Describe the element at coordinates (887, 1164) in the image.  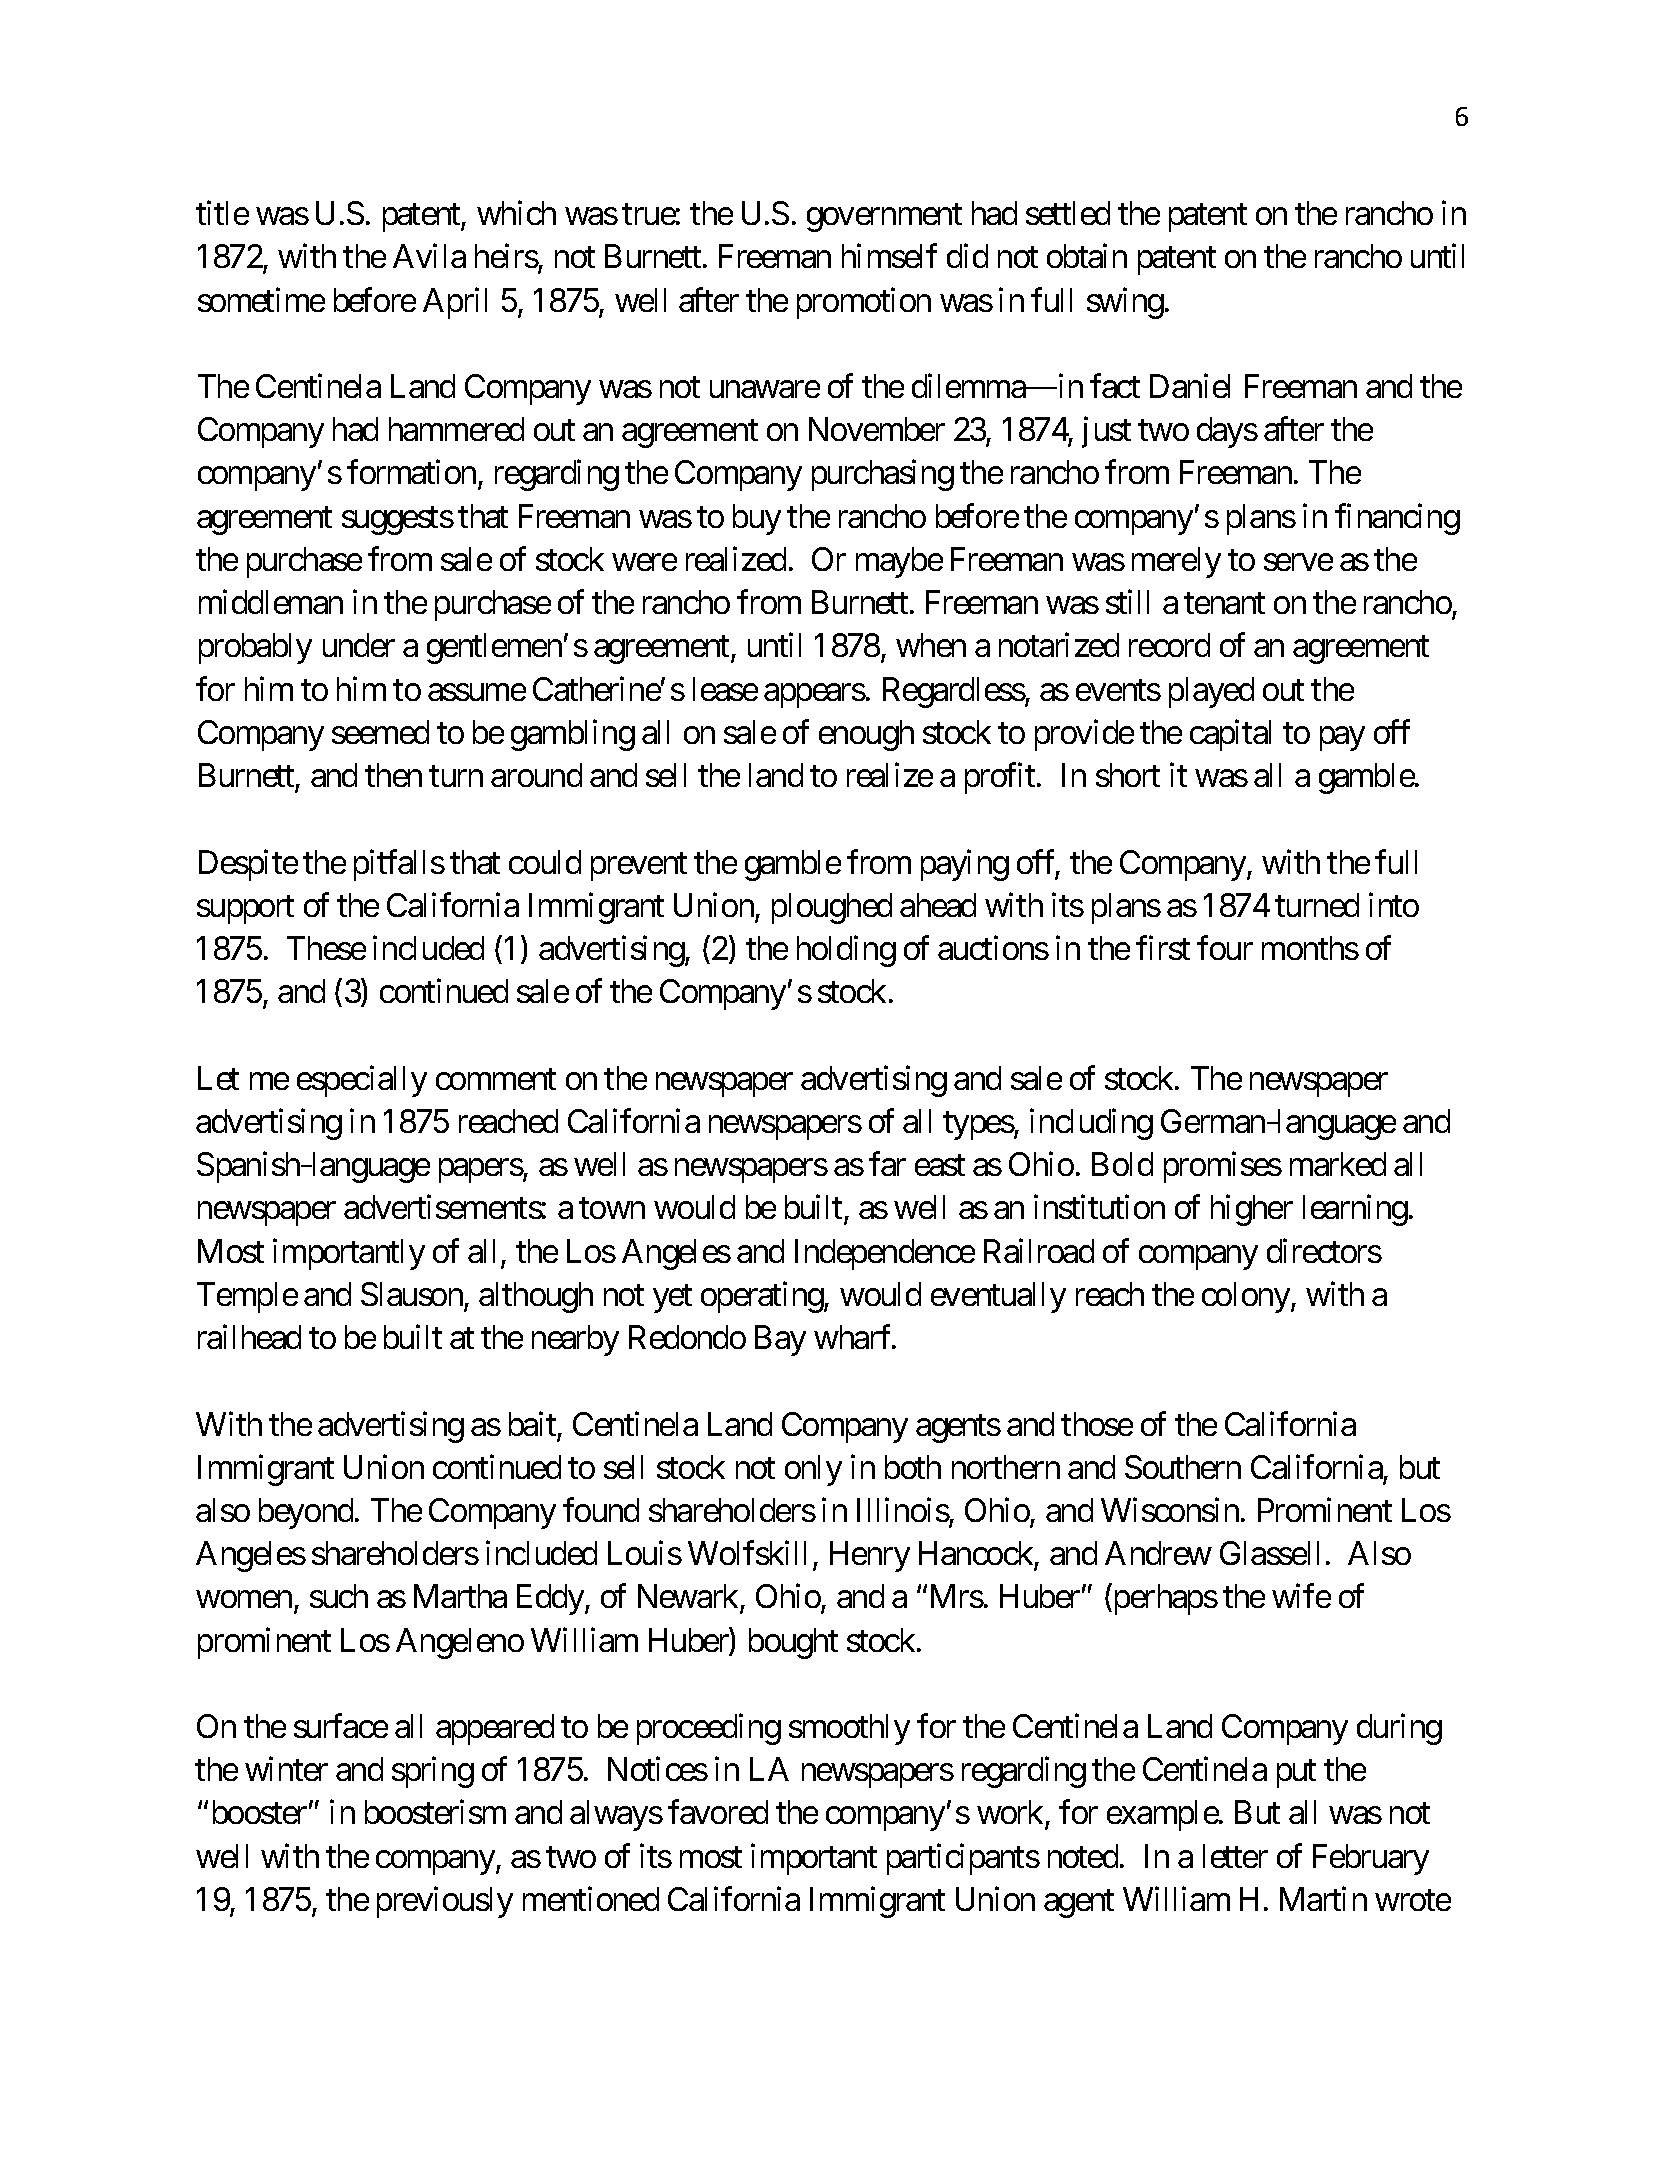
I see `far` at that location.
